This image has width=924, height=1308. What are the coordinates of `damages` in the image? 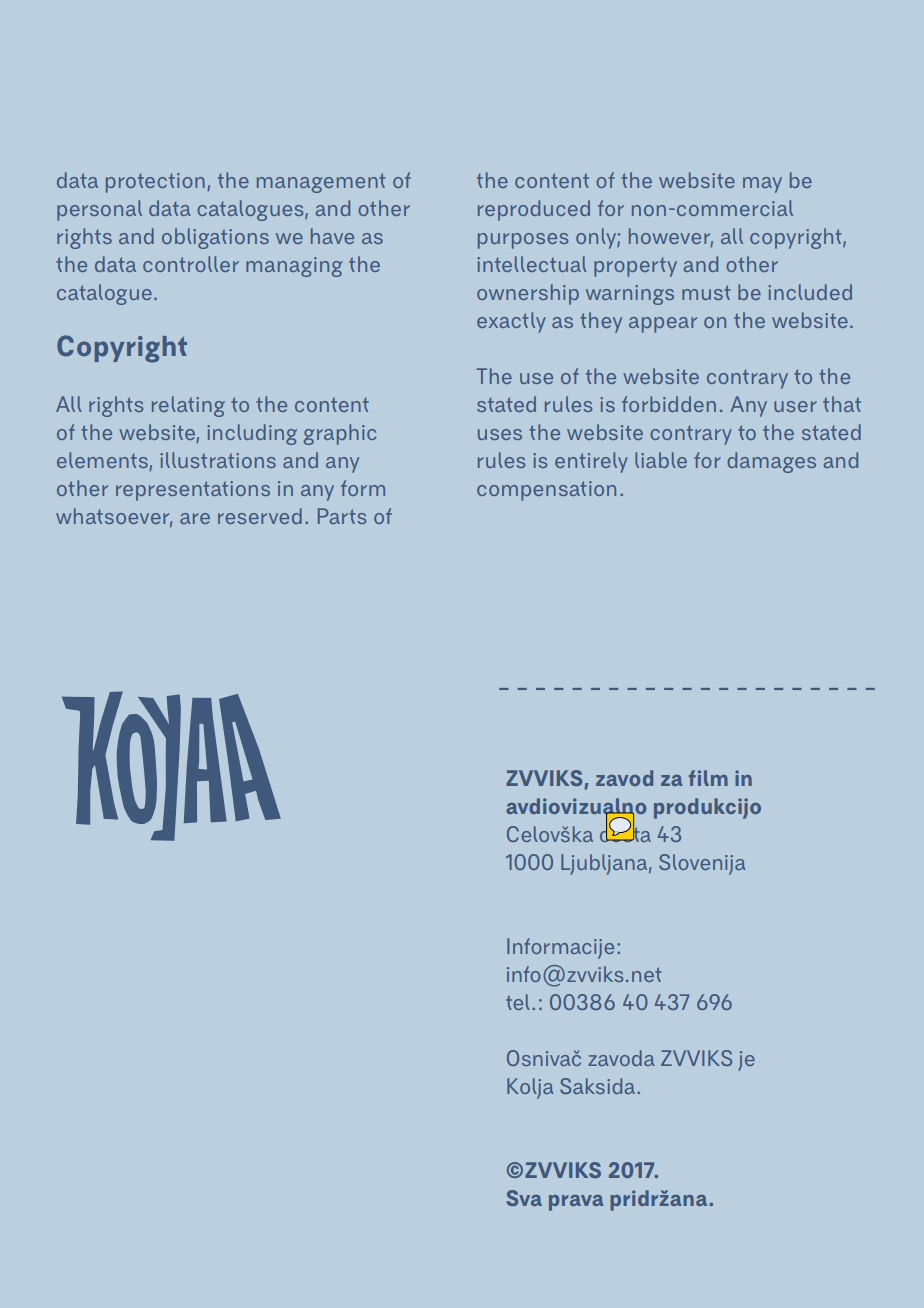 It's located at (771, 462).
